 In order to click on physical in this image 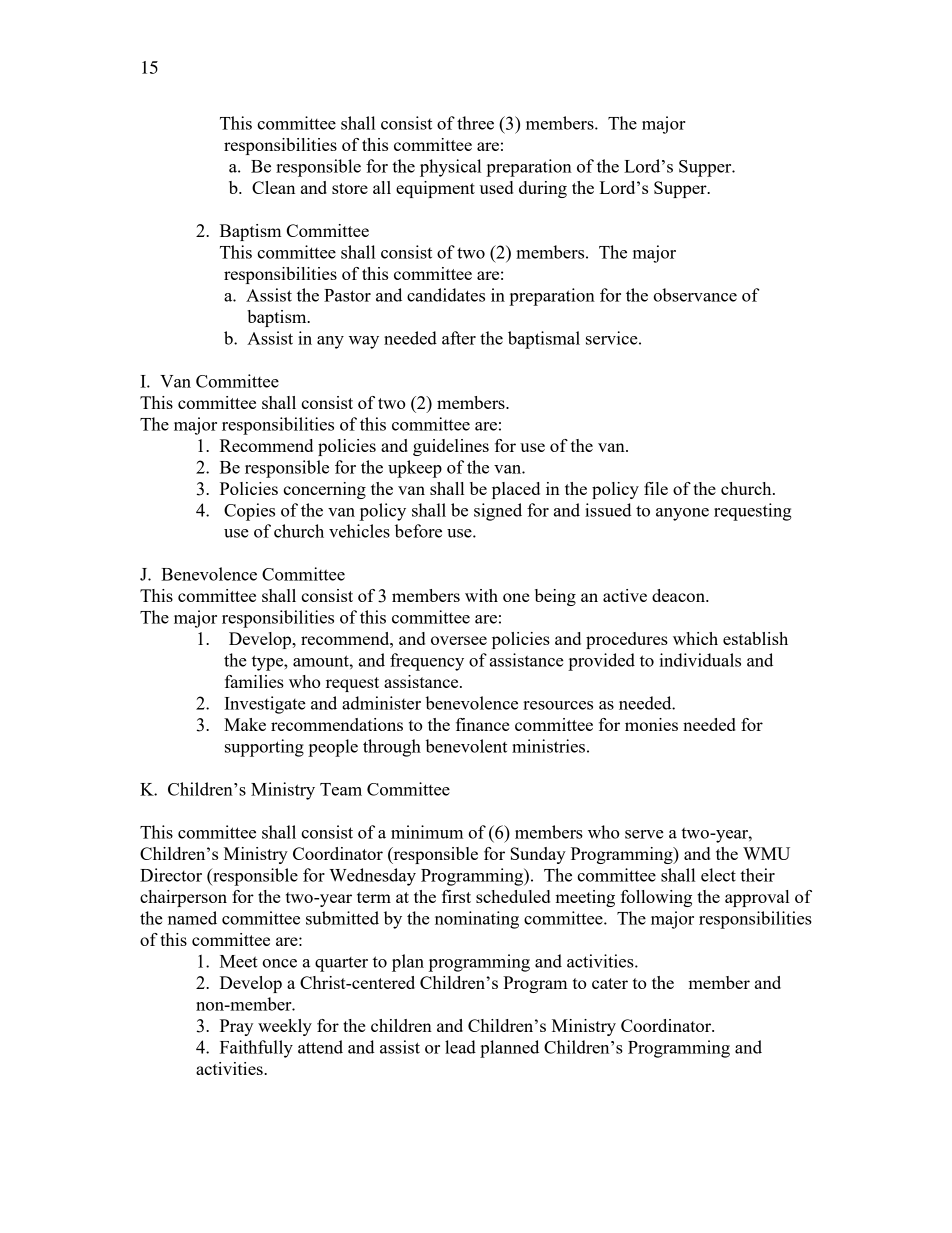, I will do `click(450, 168)`.
